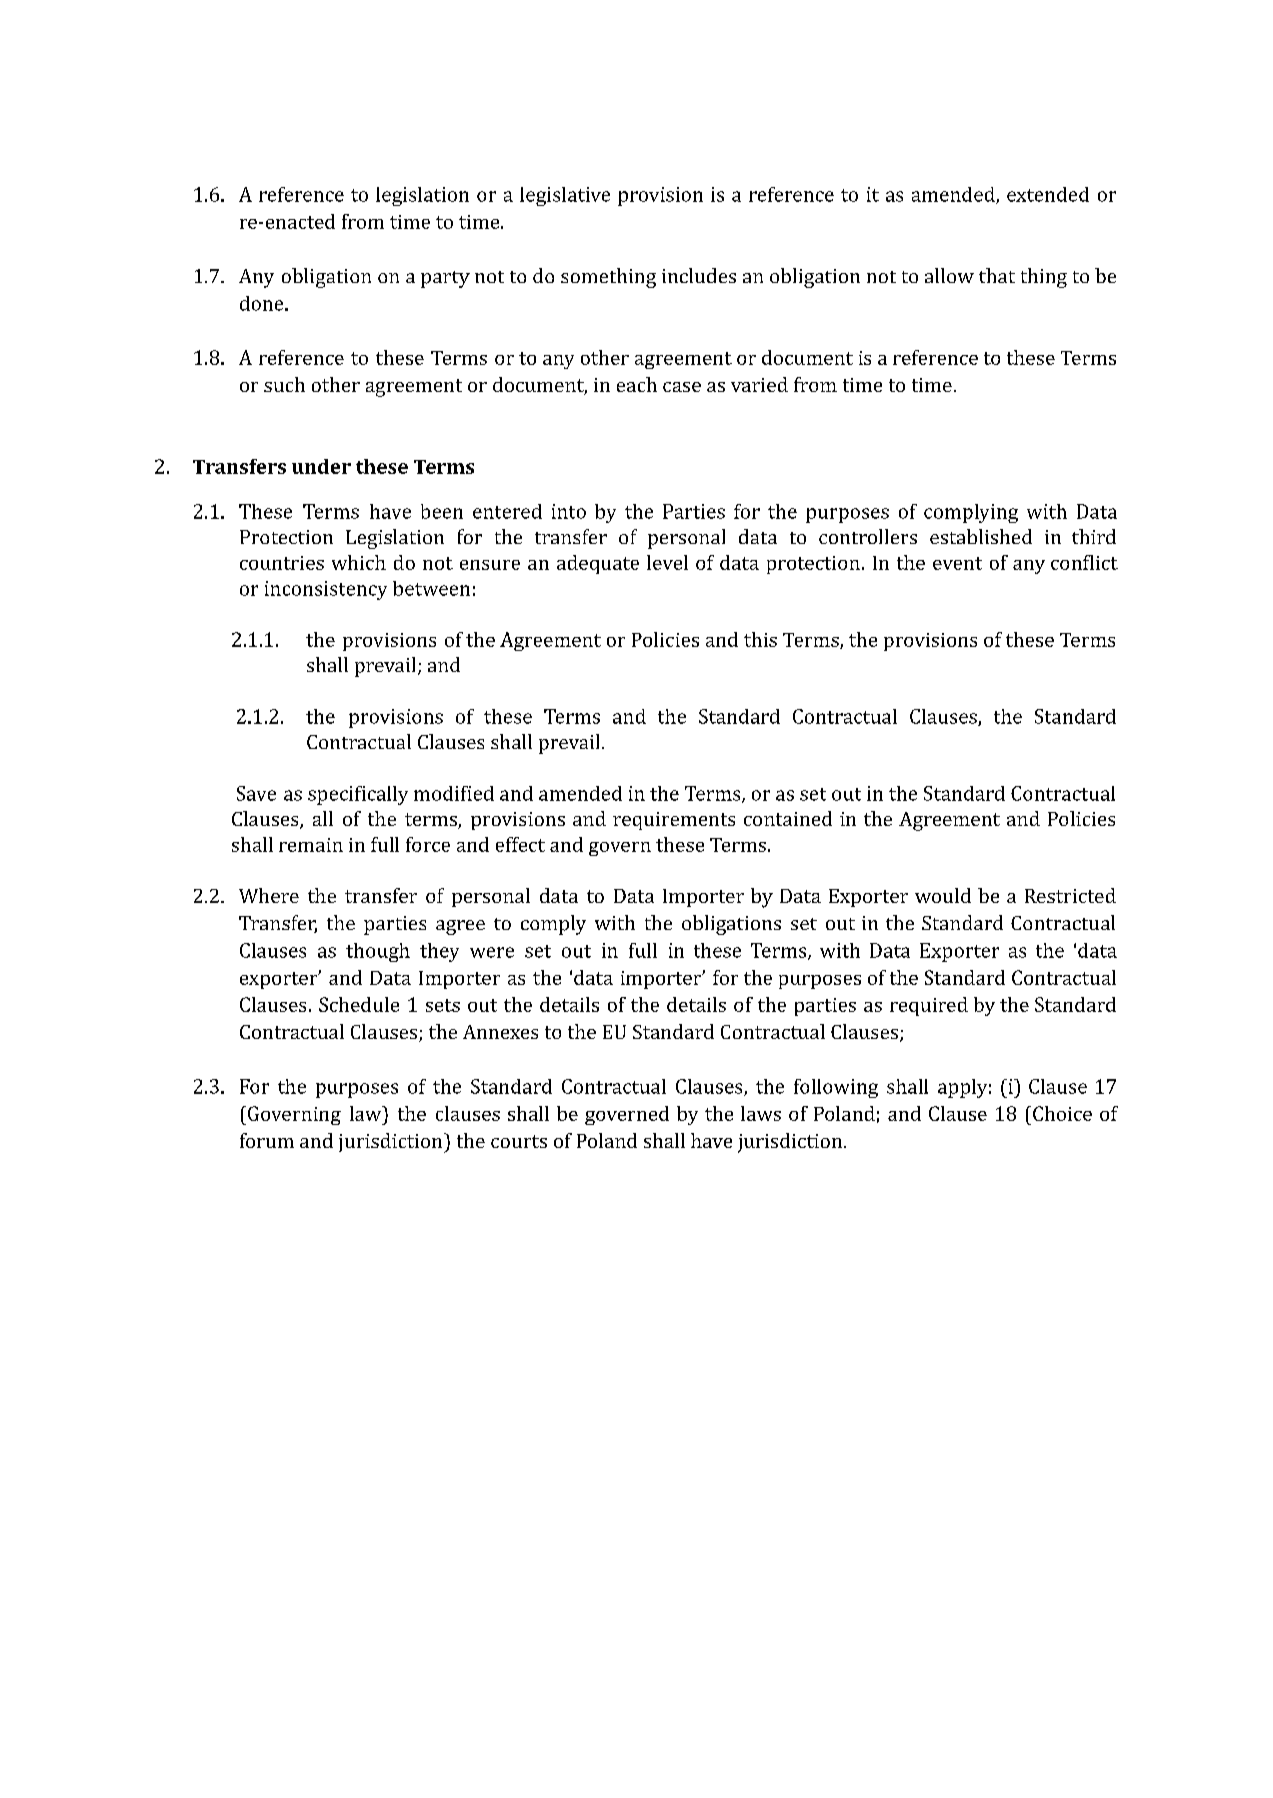  I want to click on established, so click(981, 536).
